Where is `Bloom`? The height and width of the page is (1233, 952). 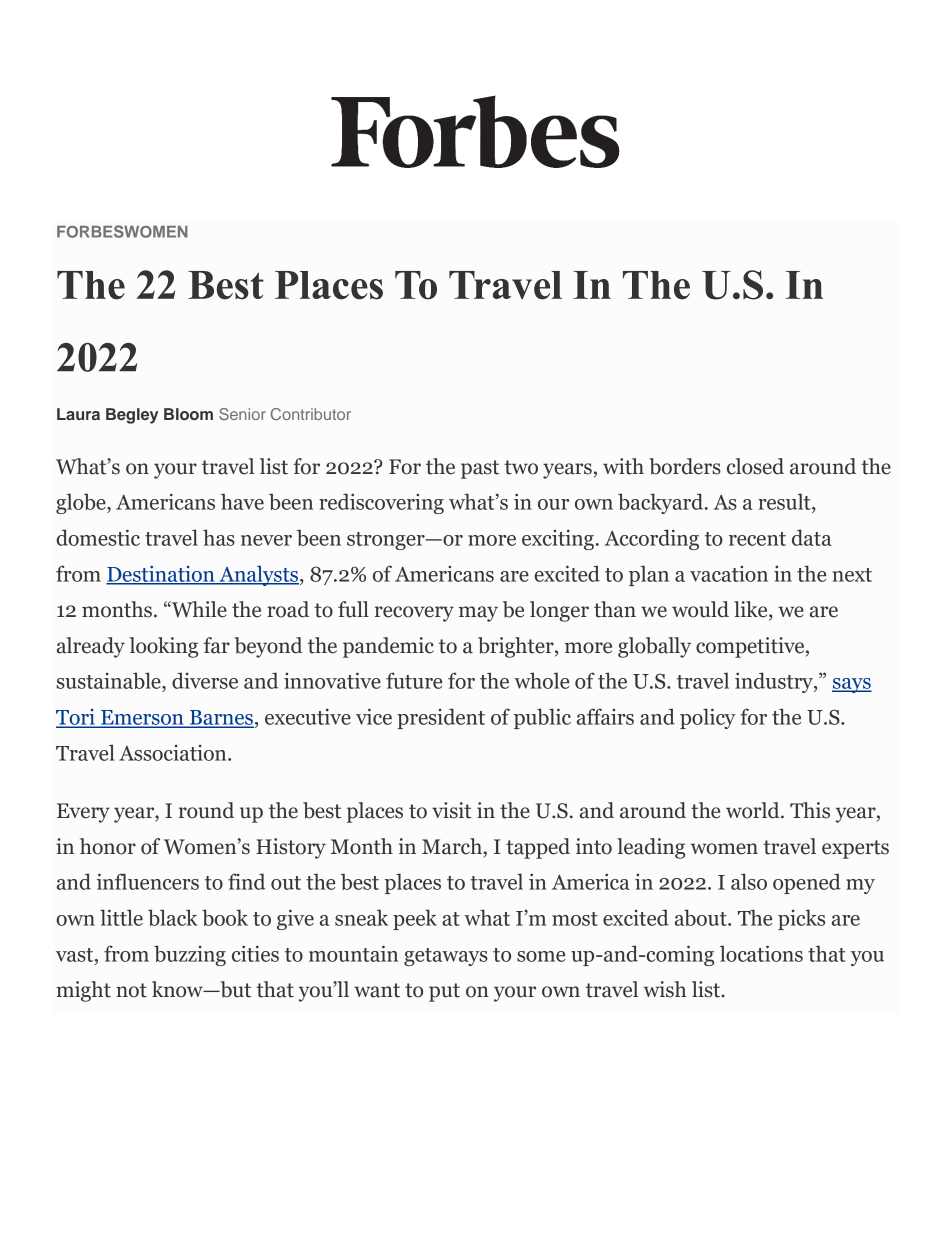 Bloom is located at coordinates (188, 414).
